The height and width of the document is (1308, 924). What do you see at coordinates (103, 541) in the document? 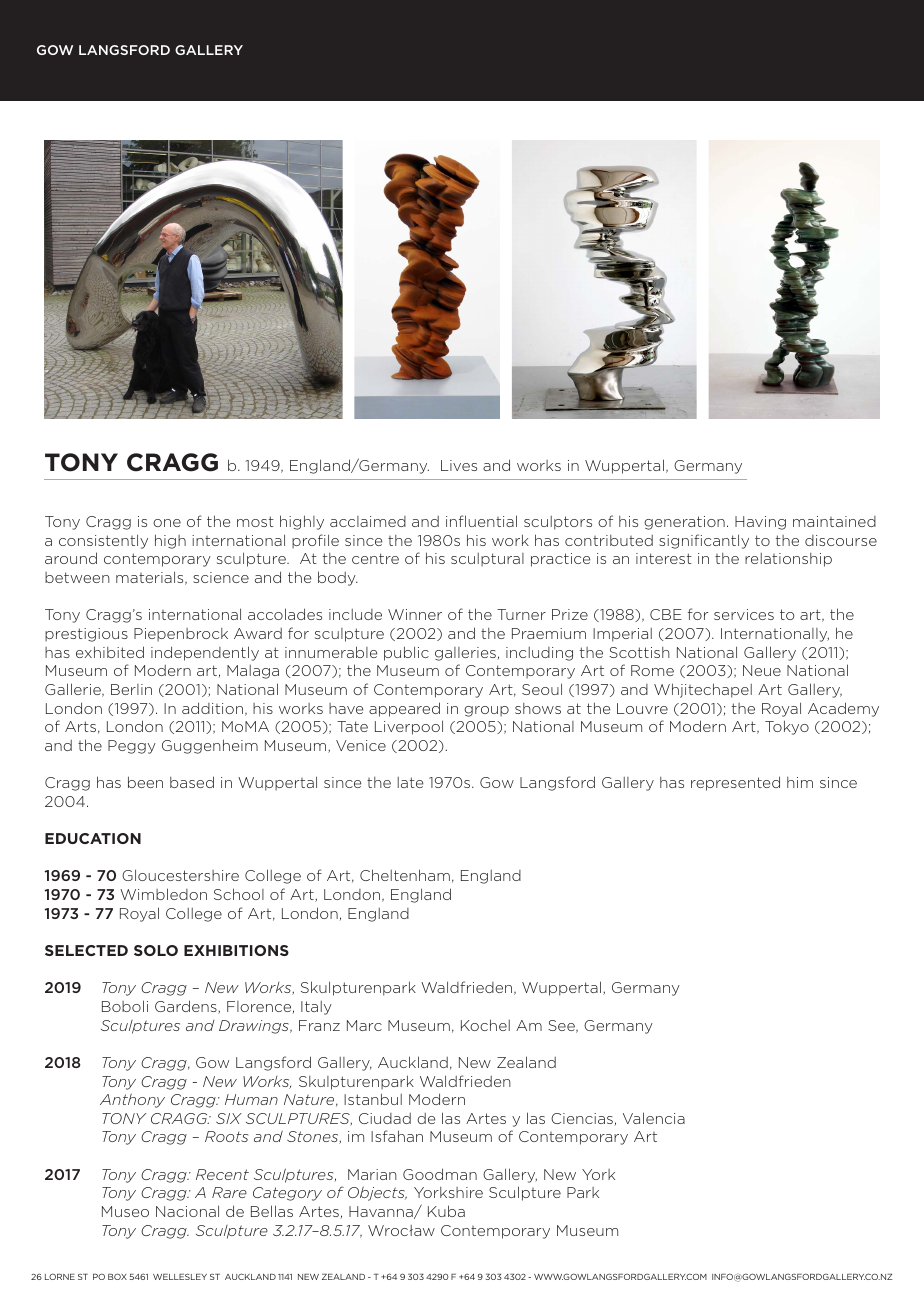
I see `consistently` at bounding box center [103, 541].
